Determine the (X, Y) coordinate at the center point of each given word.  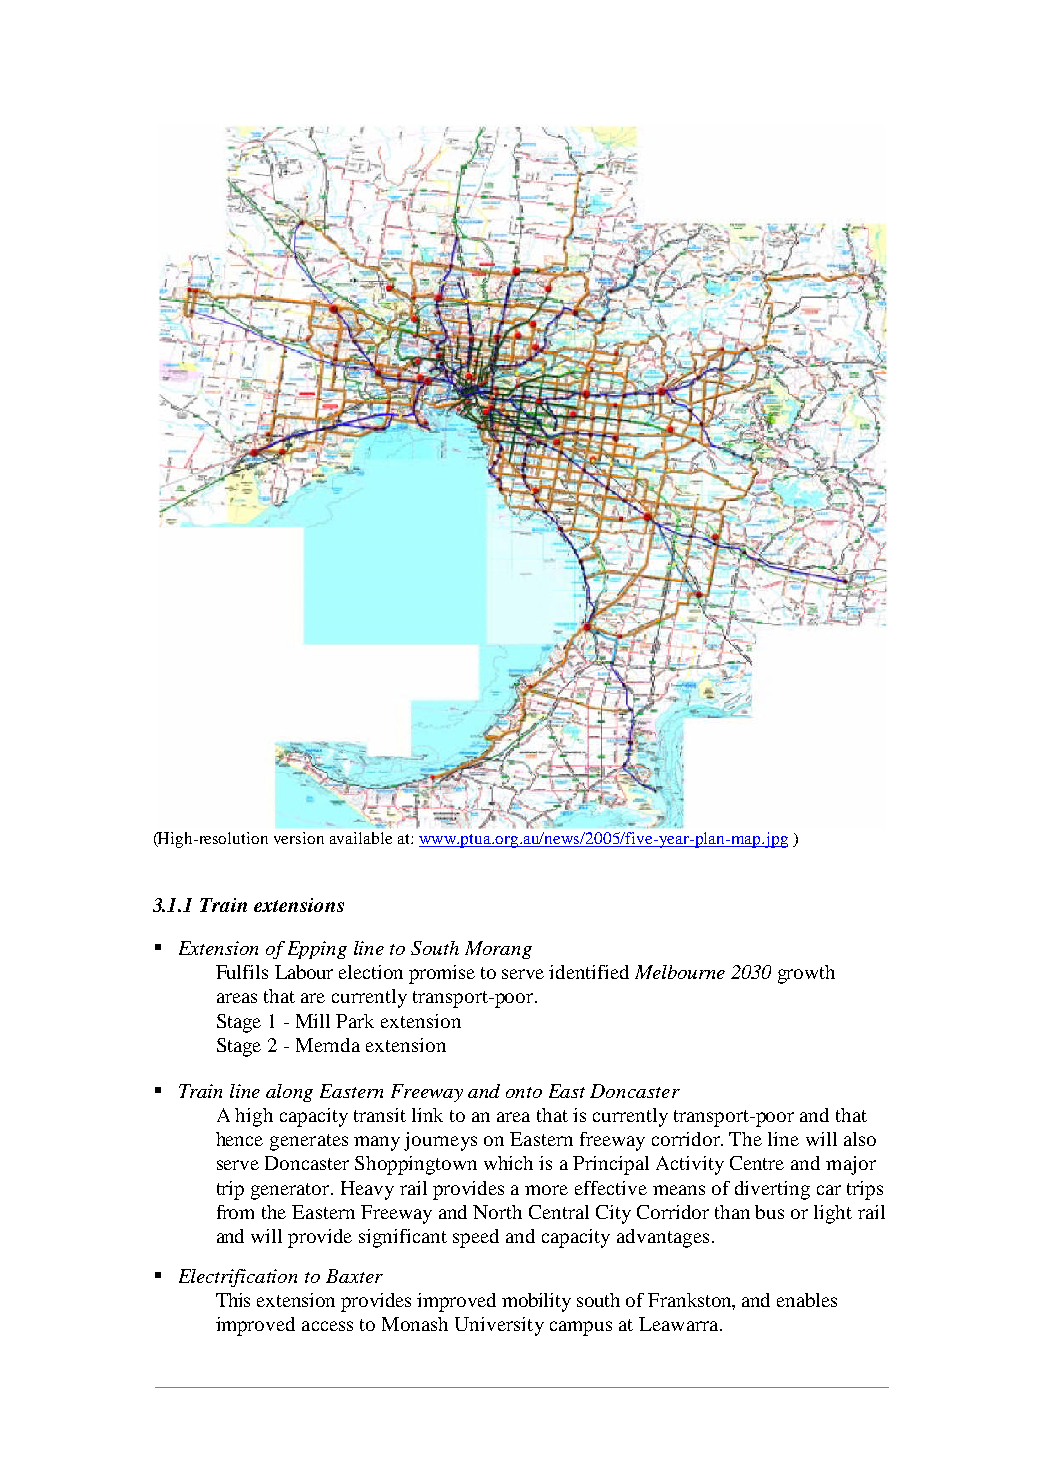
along (289, 1093)
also (860, 1139)
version (299, 838)
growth (806, 974)
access (327, 1326)
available (361, 838)
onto (524, 1092)
